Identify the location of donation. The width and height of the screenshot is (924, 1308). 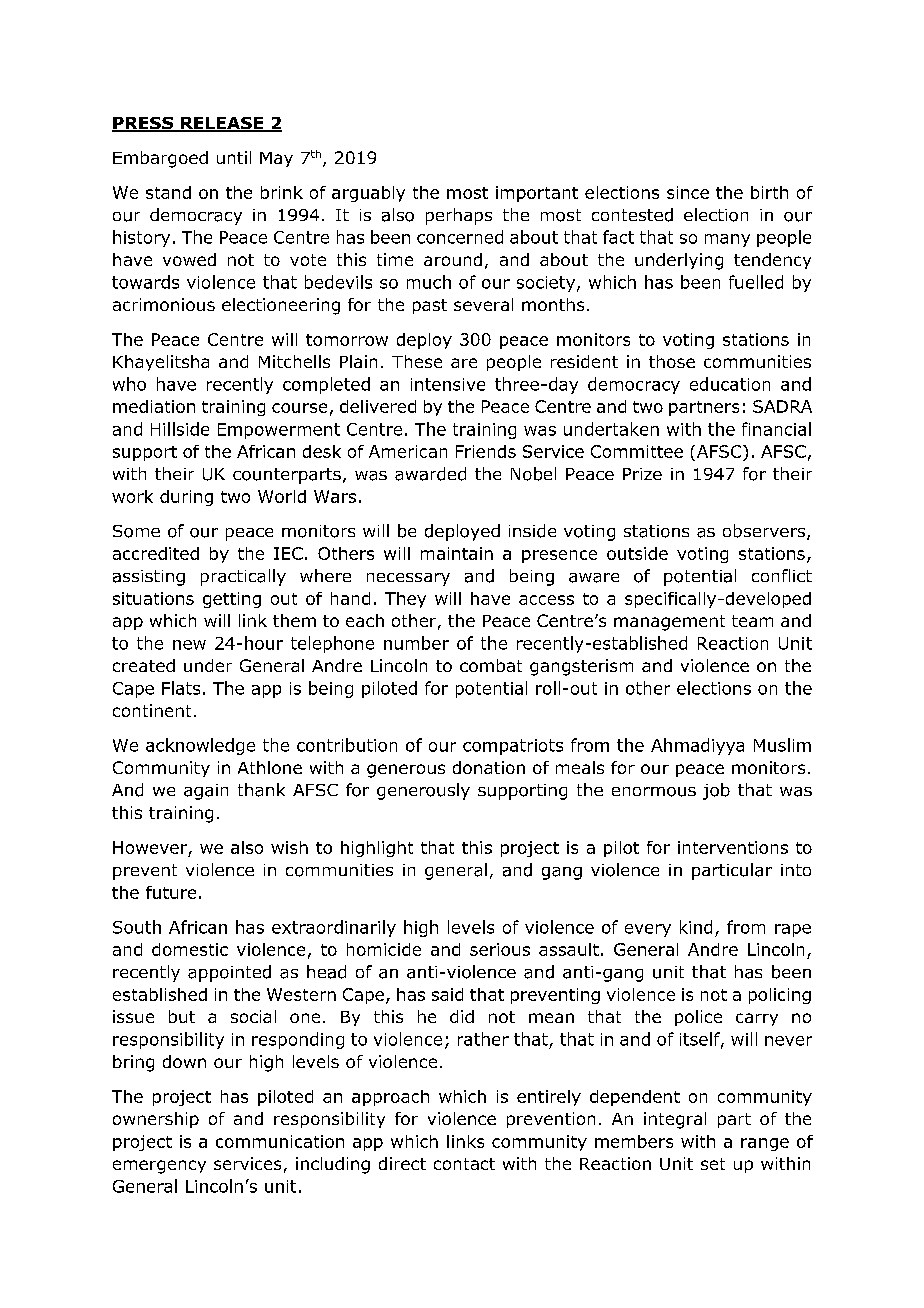
(489, 767).
